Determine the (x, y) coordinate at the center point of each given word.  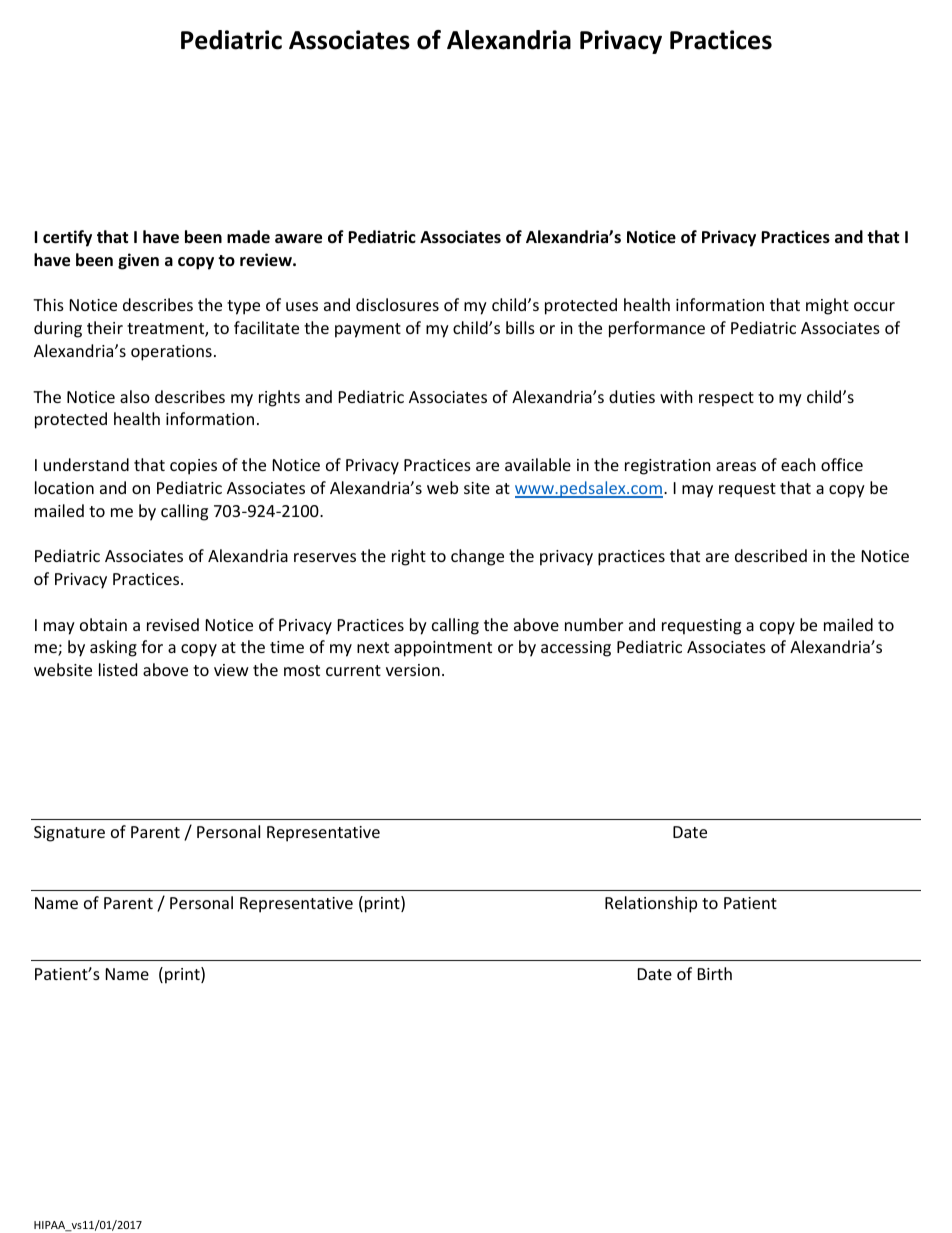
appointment (443, 649)
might (827, 306)
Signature (69, 834)
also (135, 396)
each (798, 464)
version (413, 670)
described (771, 555)
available (538, 464)
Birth (715, 973)
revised (173, 624)
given (138, 261)
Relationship (651, 904)
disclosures (397, 304)
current (353, 670)
